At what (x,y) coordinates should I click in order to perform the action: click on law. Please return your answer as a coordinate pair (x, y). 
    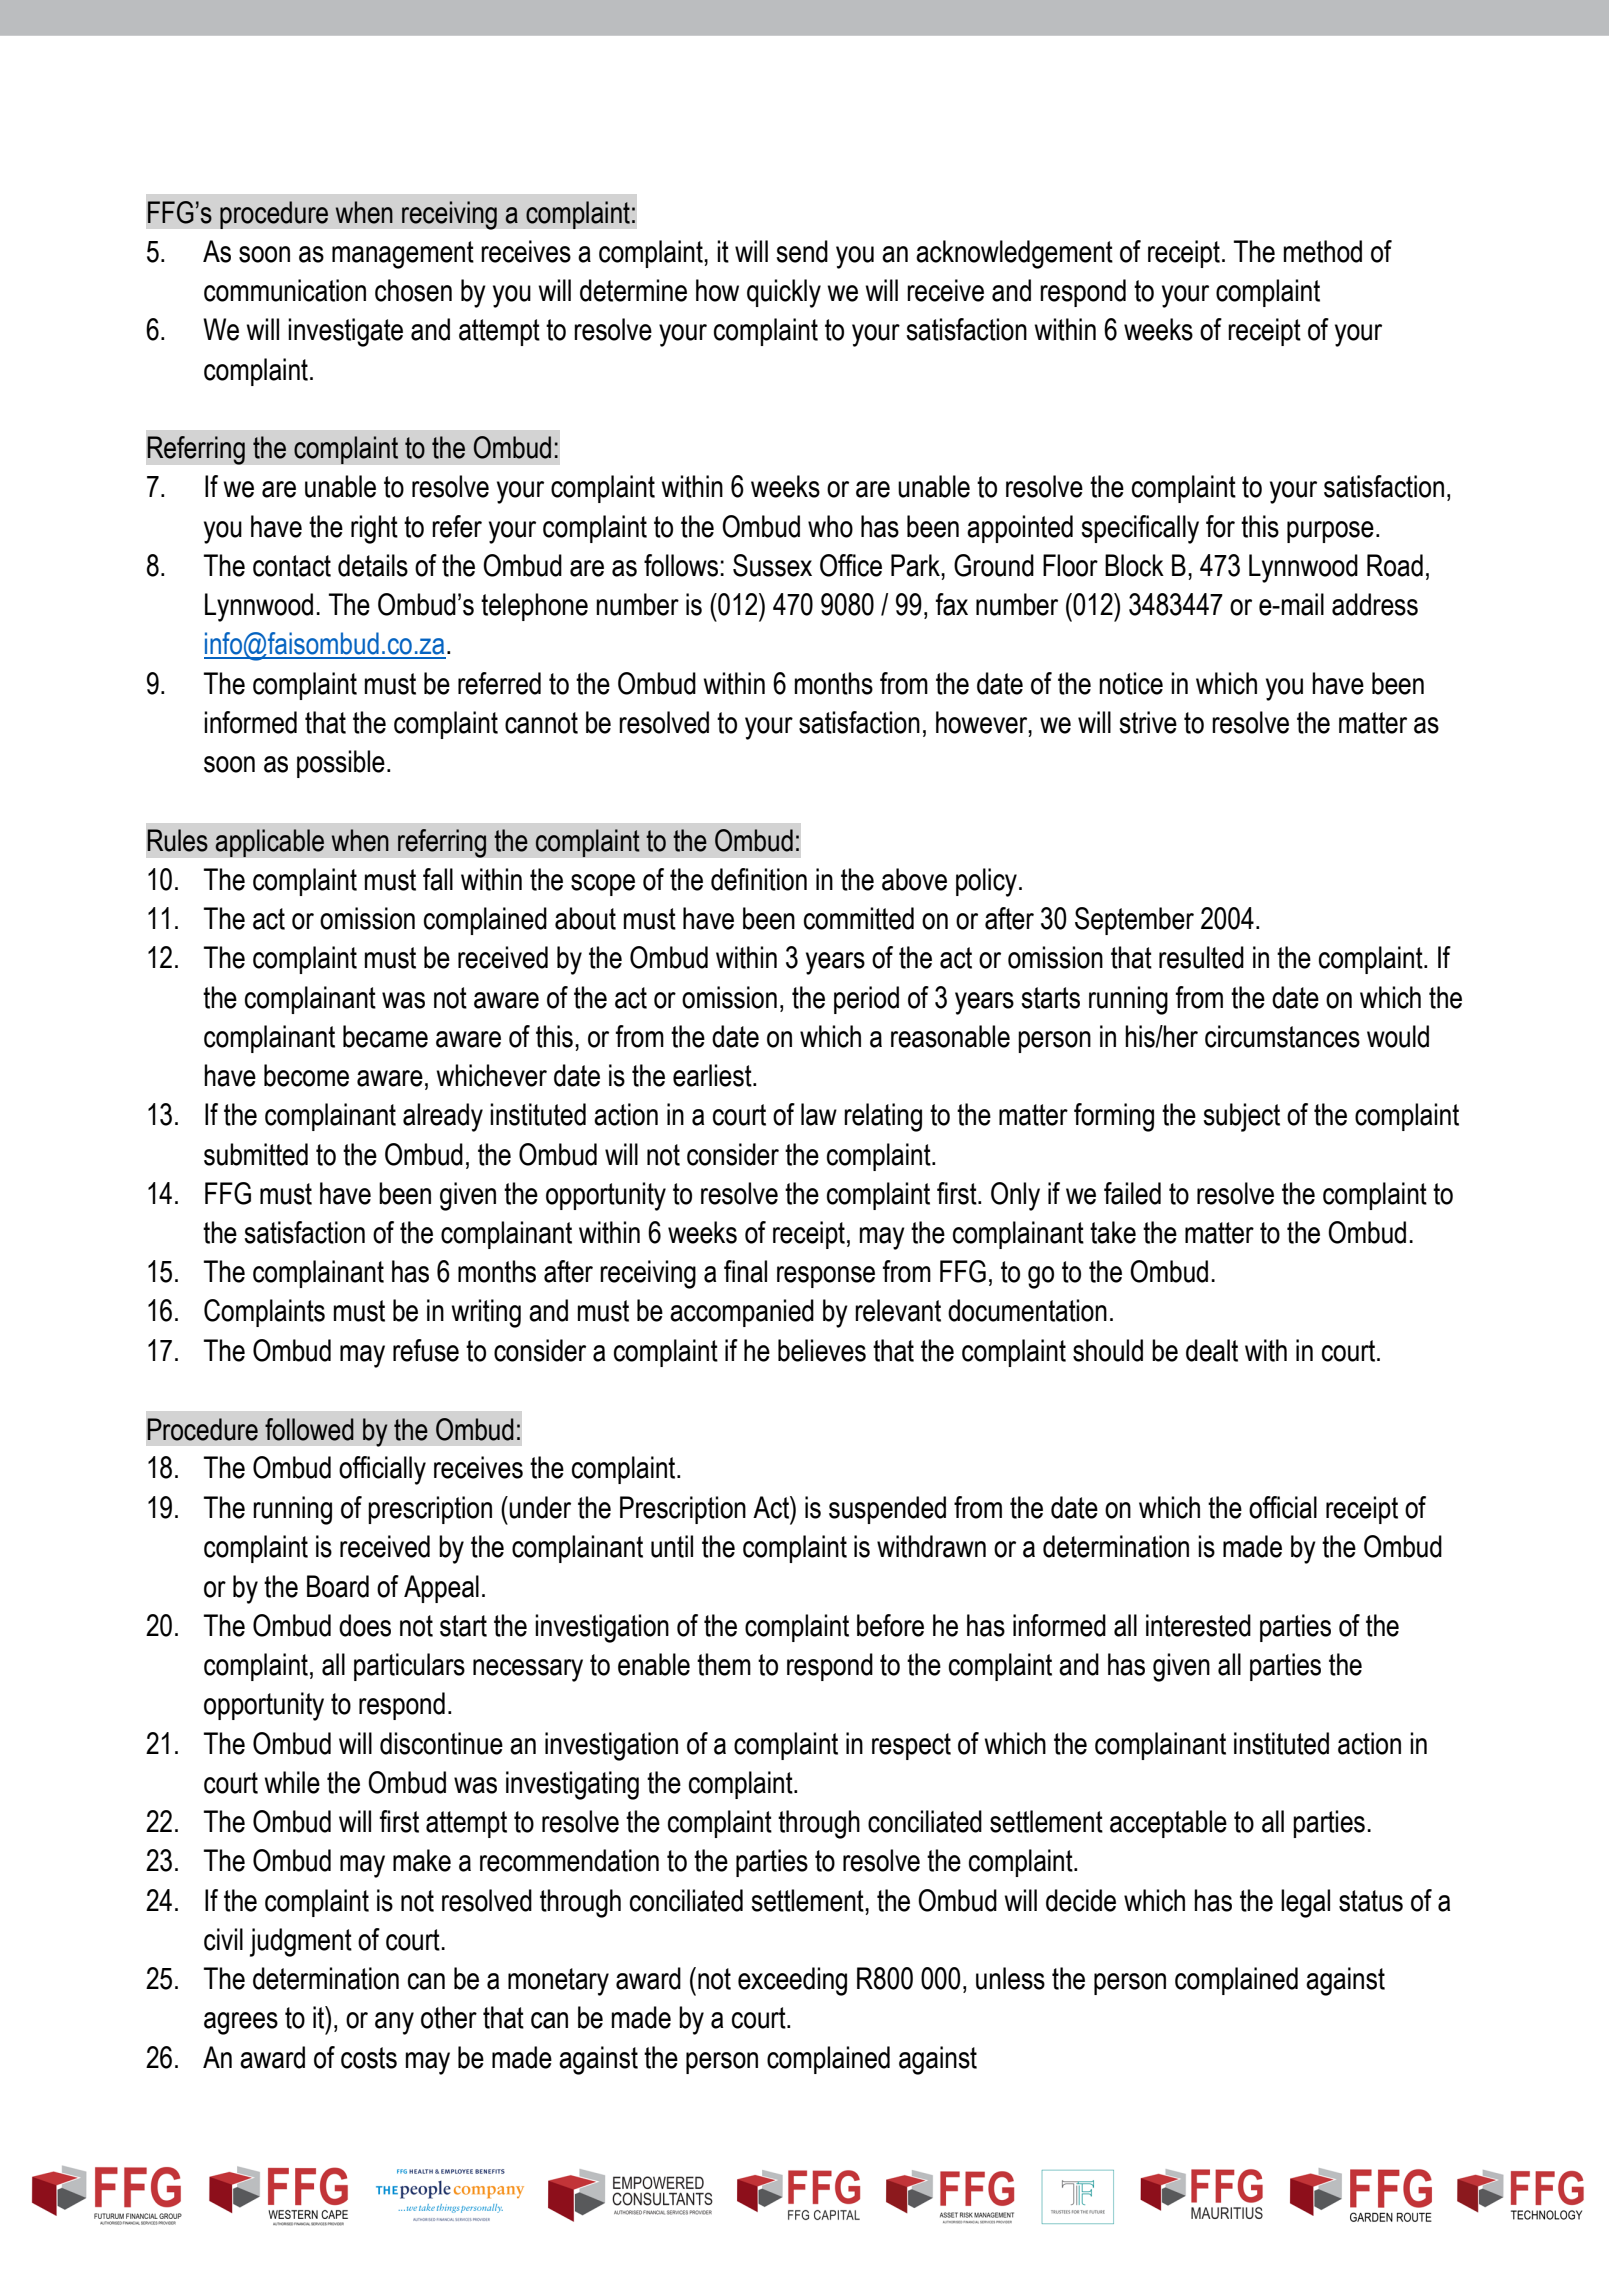
    Looking at the image, I should click on (819, 1114).
